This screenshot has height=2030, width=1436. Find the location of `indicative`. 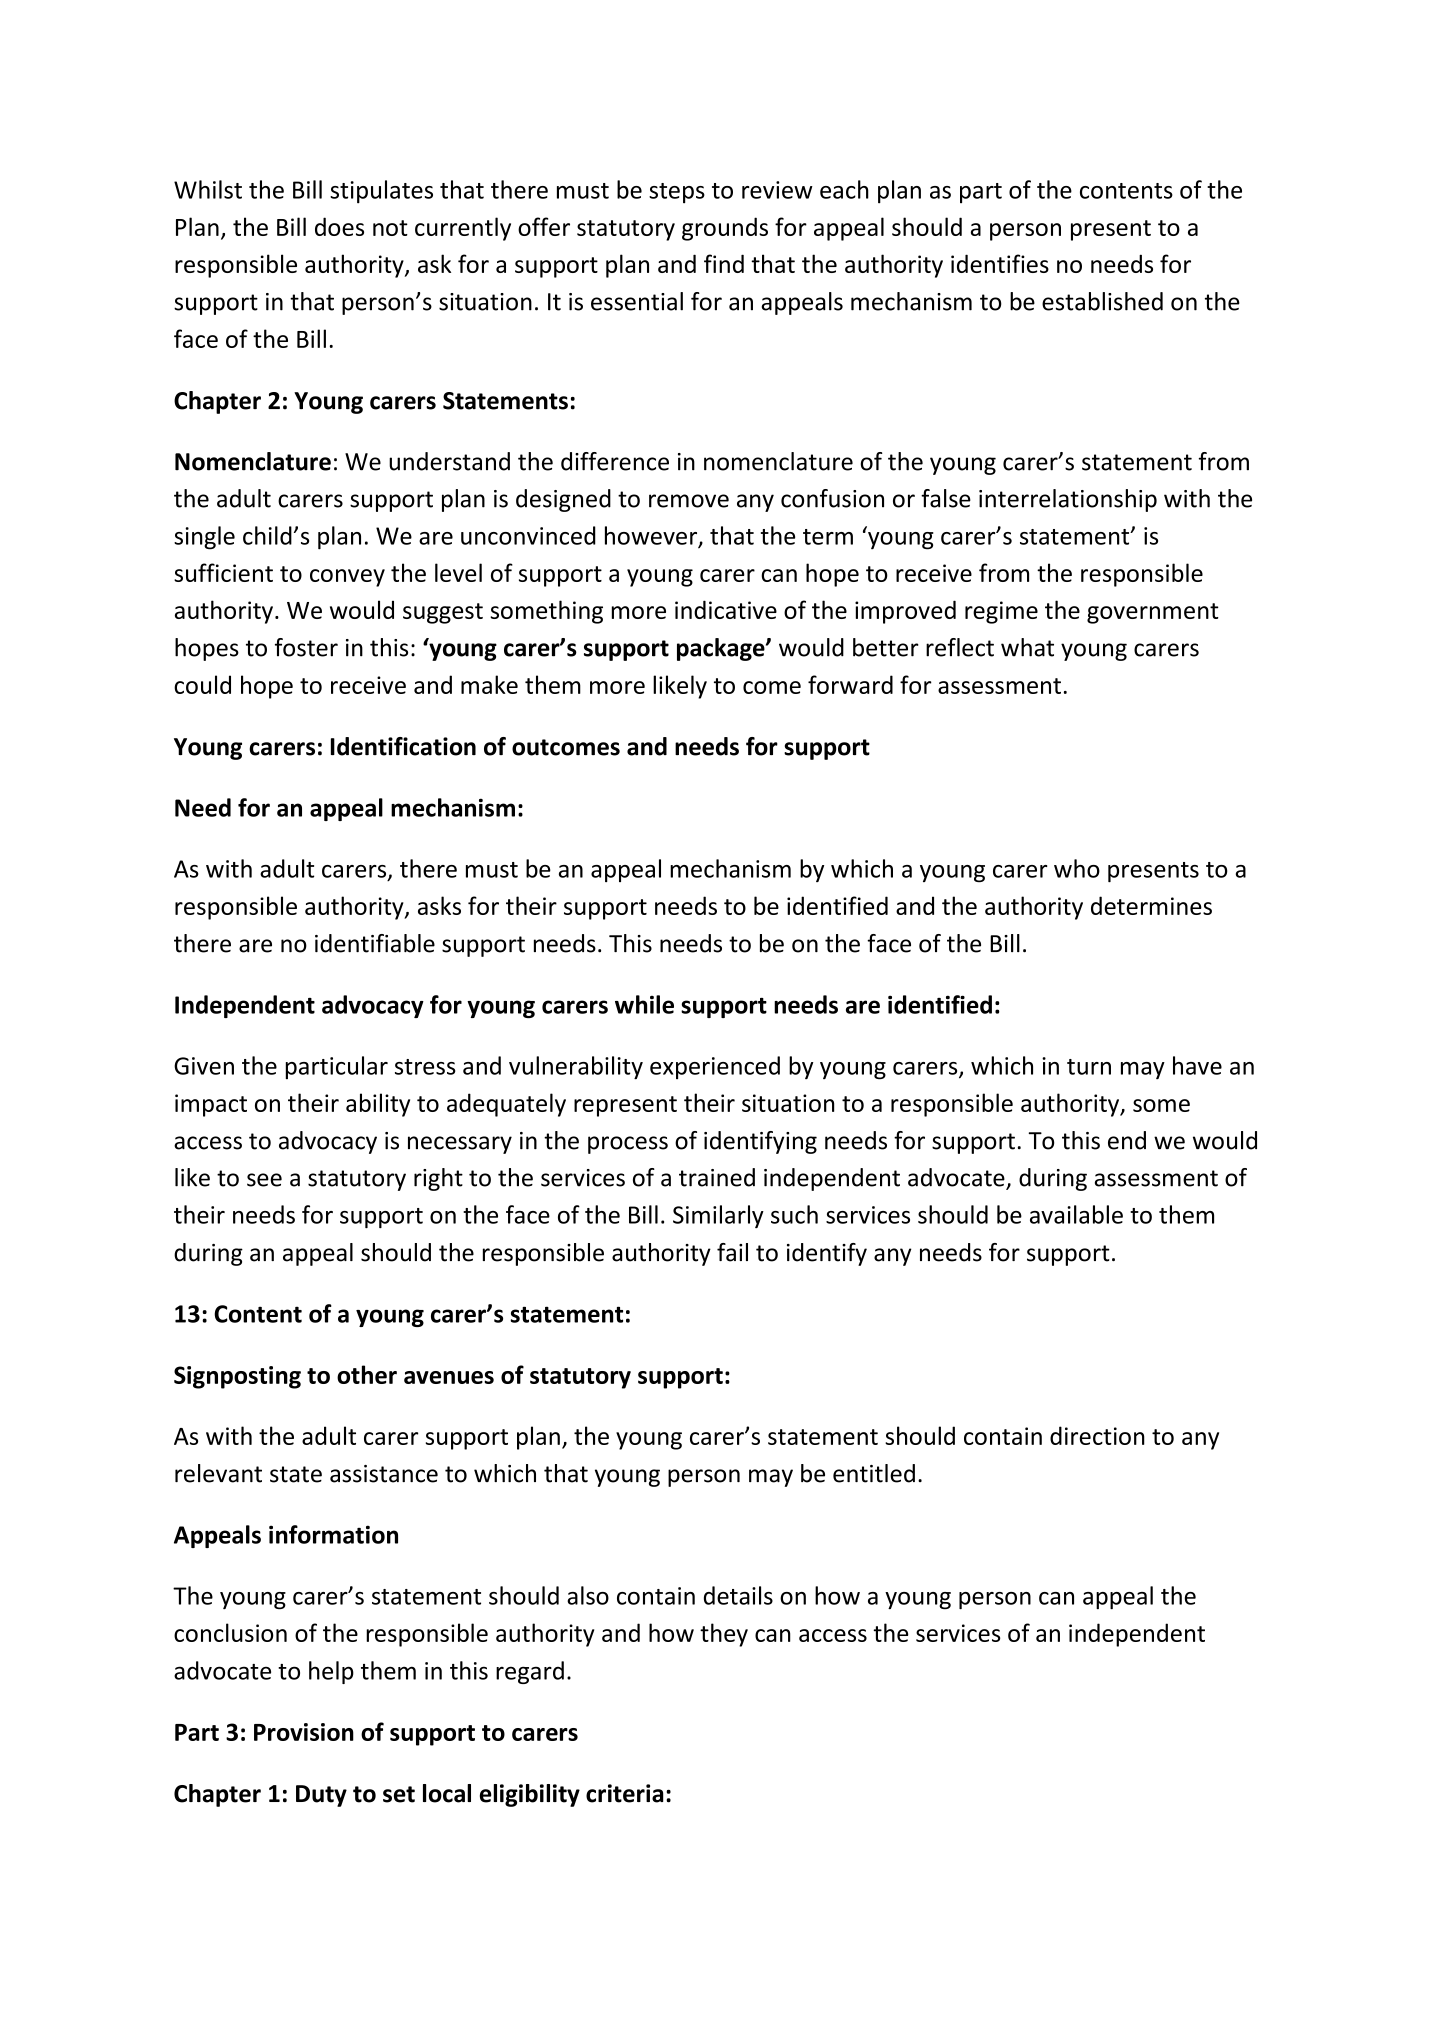

indicative is located at coordinates (726, 609).
